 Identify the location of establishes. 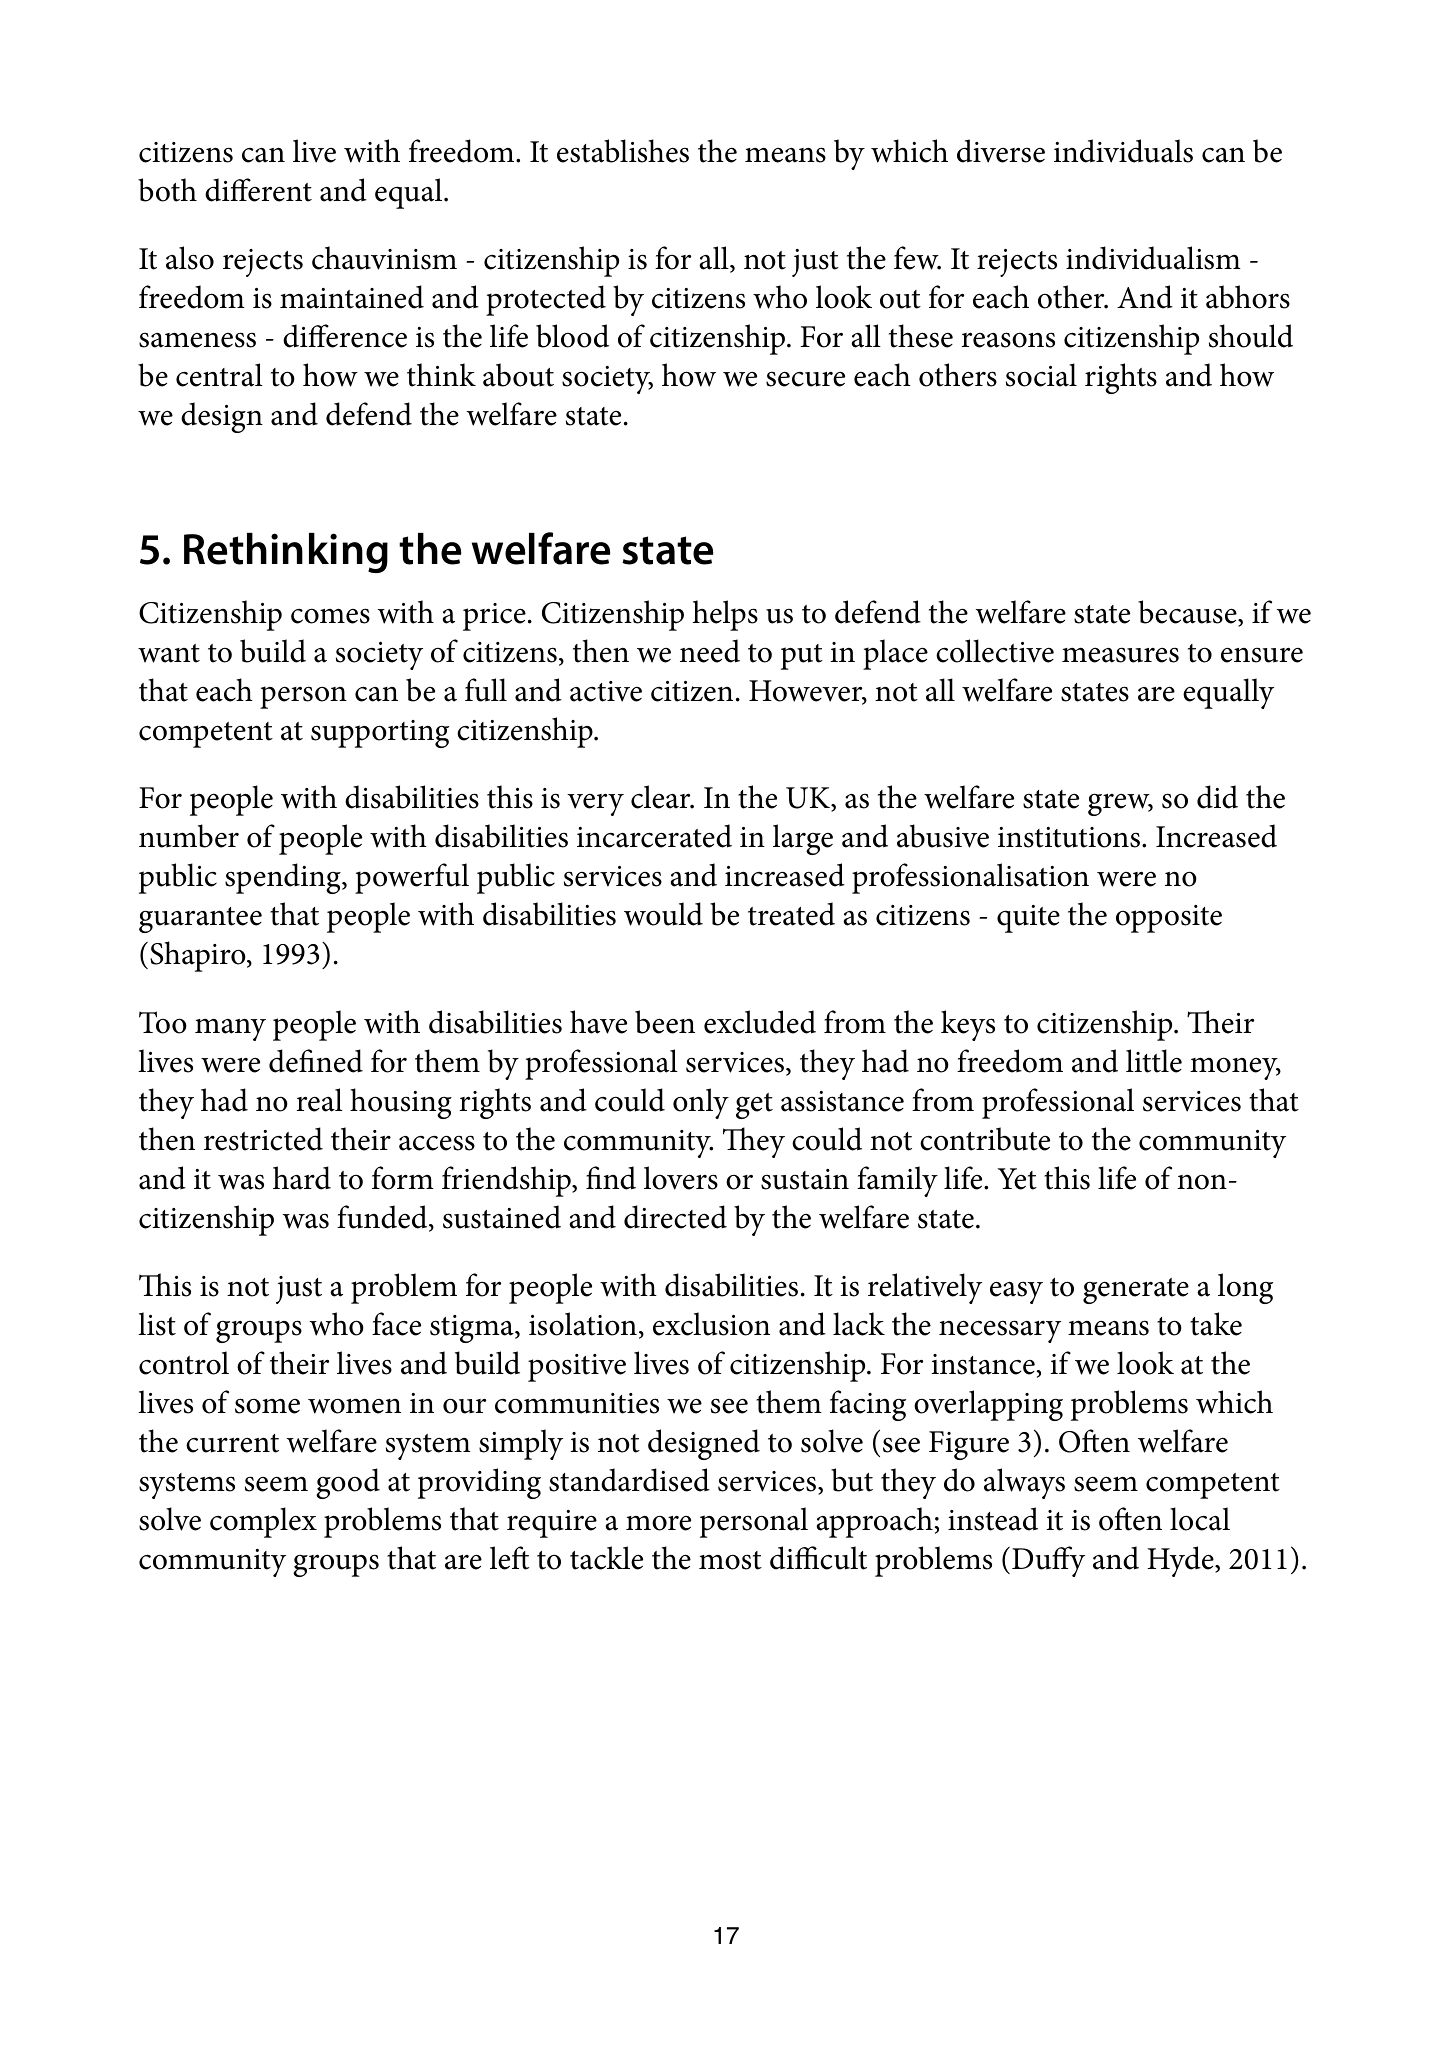
(623, 151).
